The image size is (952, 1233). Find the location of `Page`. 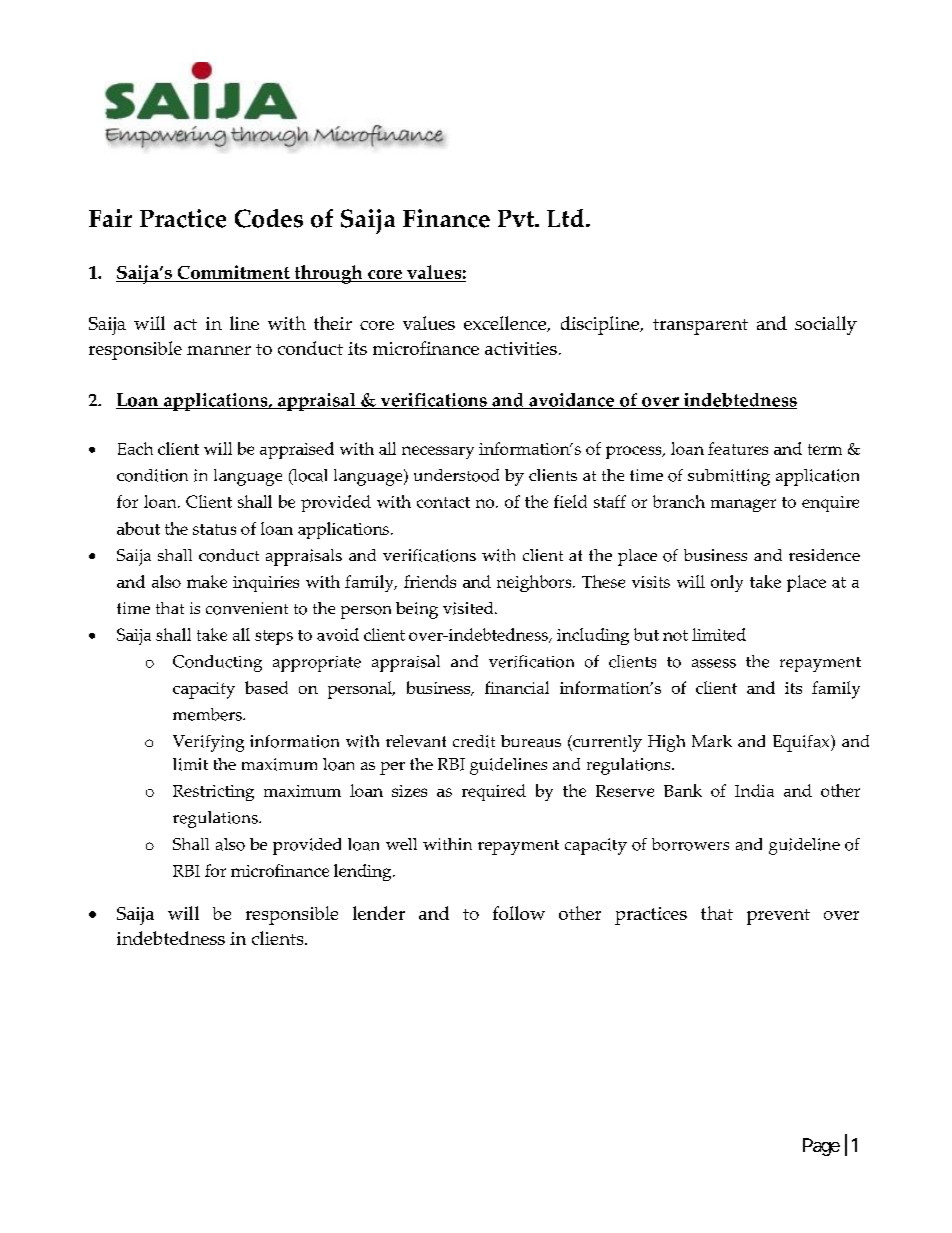

Page is located at coordinates (821, 1147).
